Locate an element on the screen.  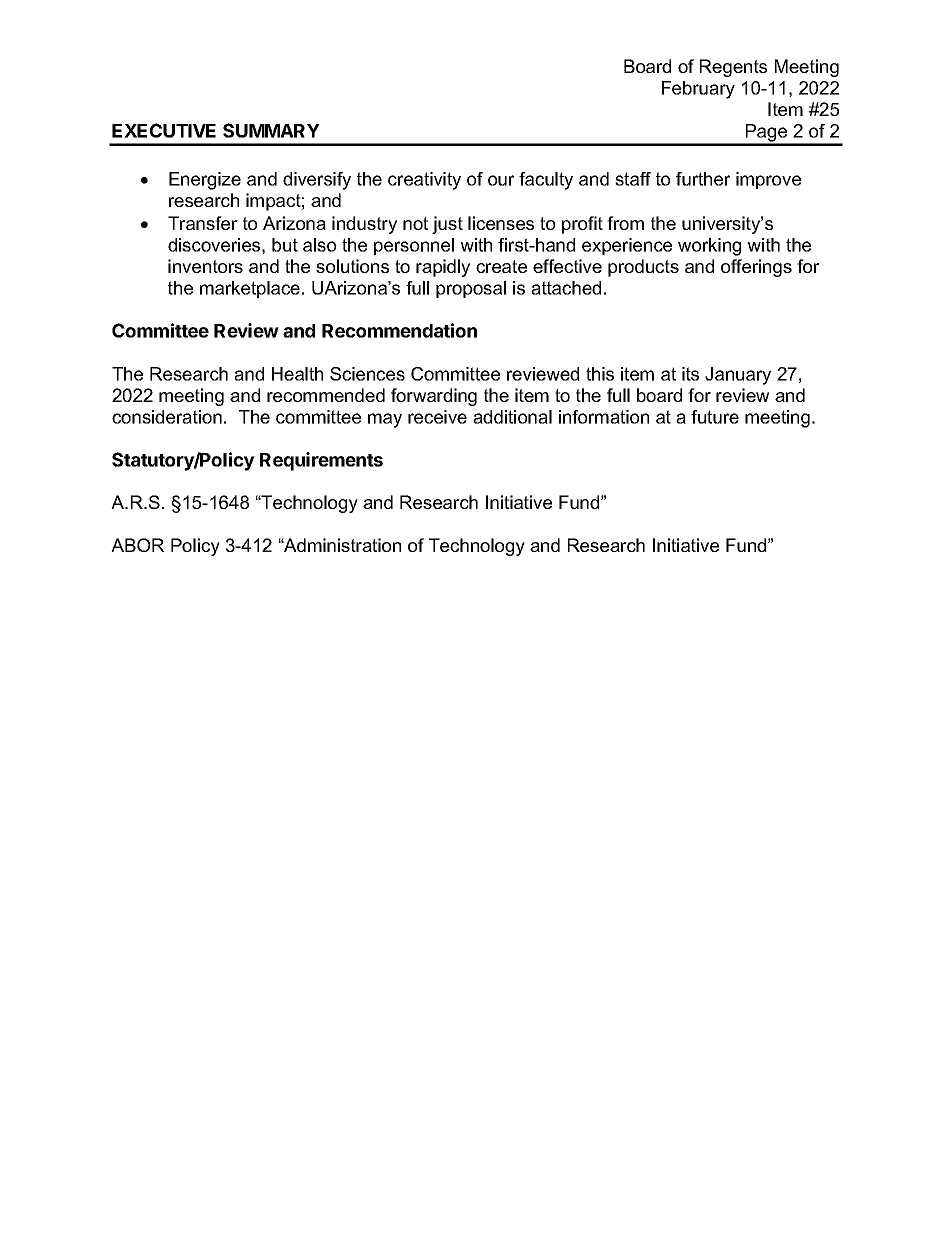
SUMMARY is located at coordinates (271, 130).
